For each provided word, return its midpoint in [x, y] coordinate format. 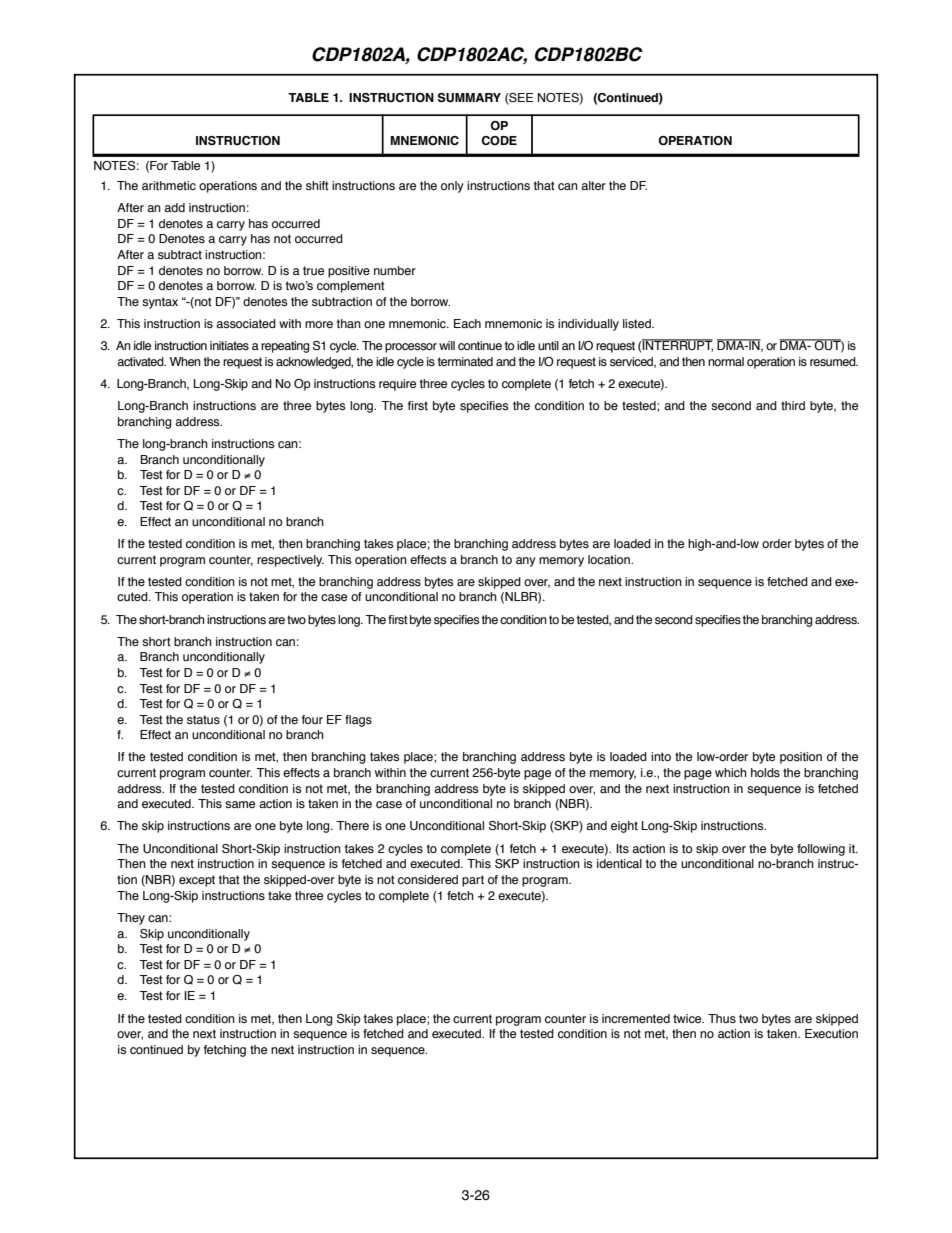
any [526, 562]
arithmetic [169, 185]
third [793, 405]
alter [593, 185]
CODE [499, 140]
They [131, 919]
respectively [290, 561]
